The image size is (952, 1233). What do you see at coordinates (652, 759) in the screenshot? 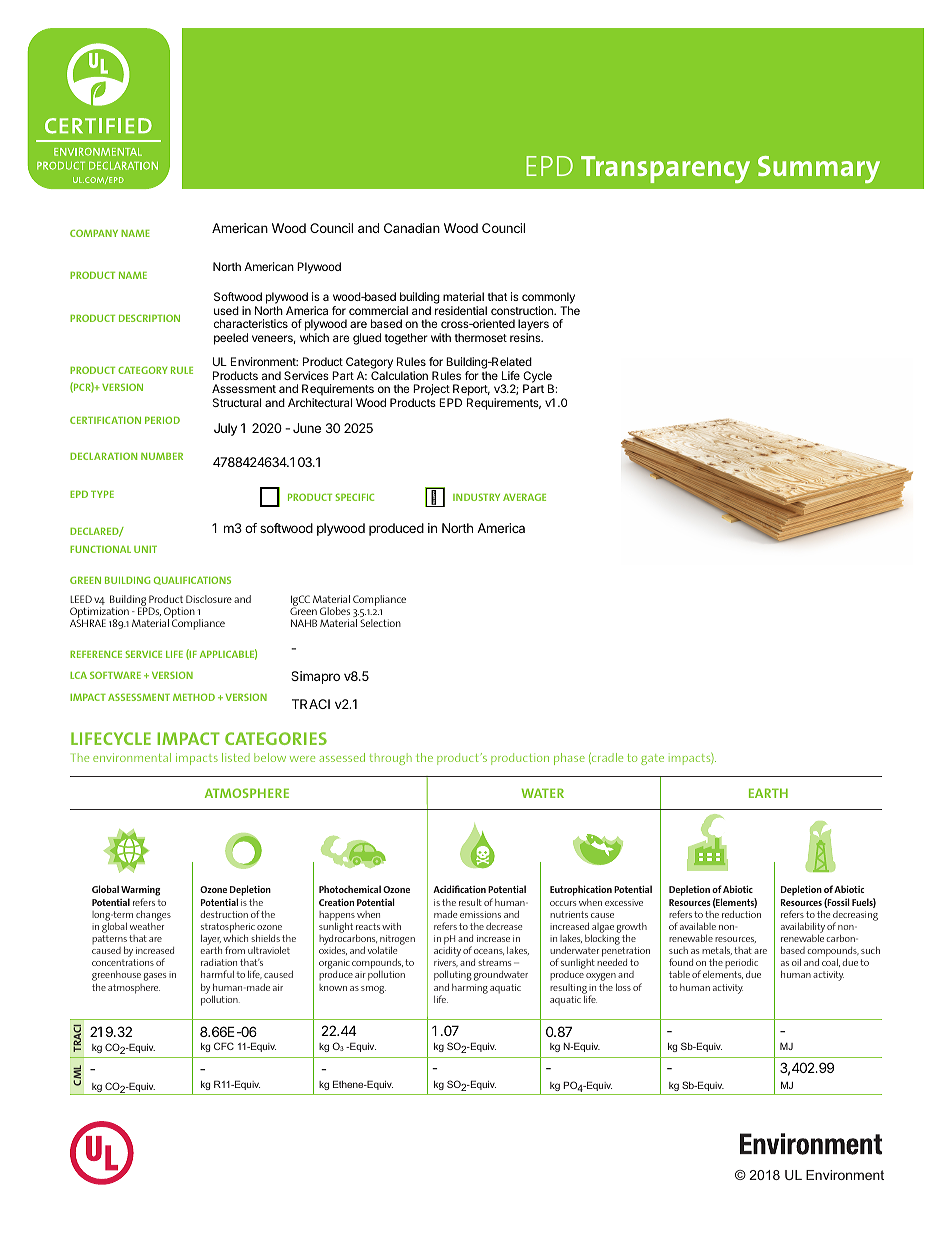
I see `gate` at bounding box center [652, 759].
